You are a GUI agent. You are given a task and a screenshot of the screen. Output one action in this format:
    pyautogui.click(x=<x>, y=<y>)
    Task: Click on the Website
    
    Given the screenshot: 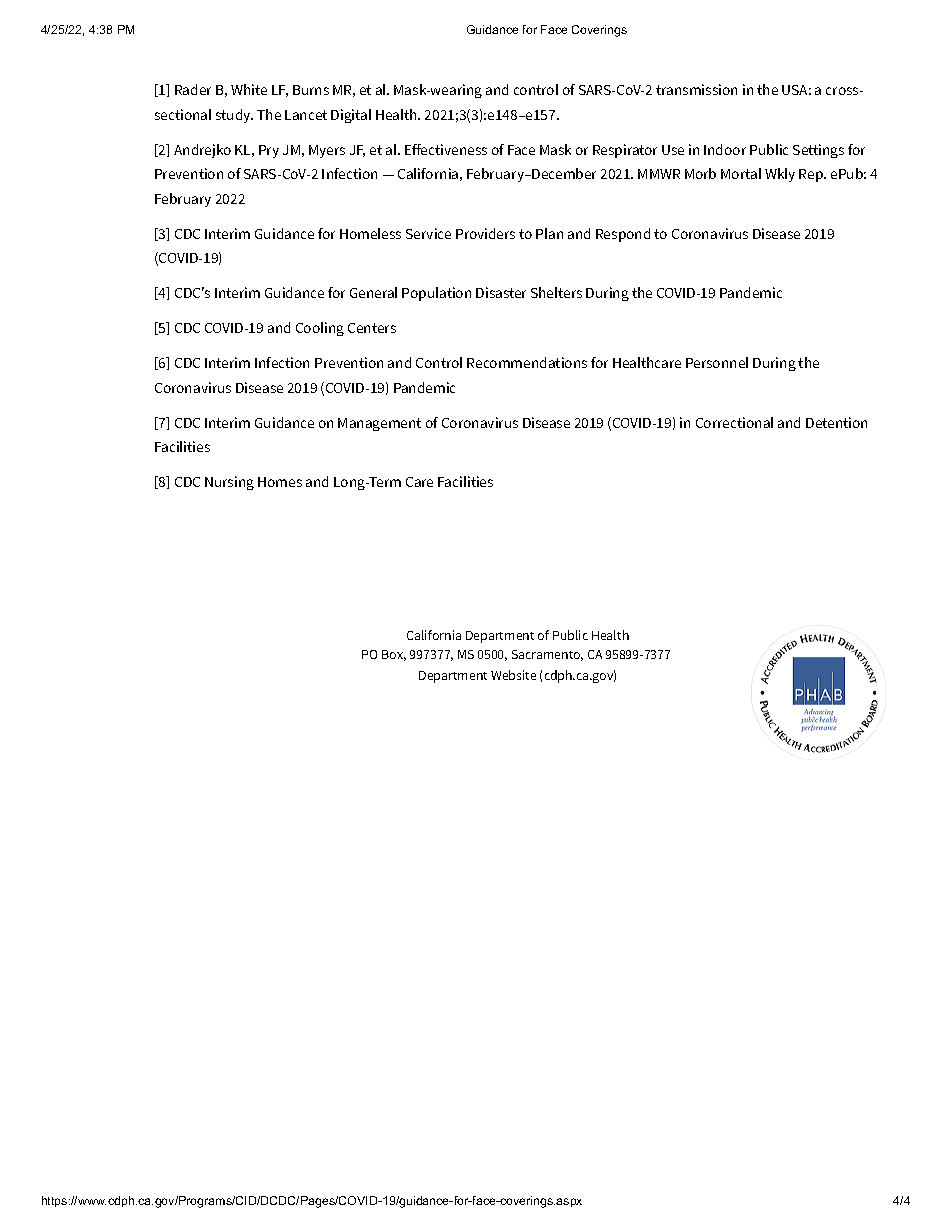 What is the action you would take?
    pyautogui.click(x=513, y=675)
